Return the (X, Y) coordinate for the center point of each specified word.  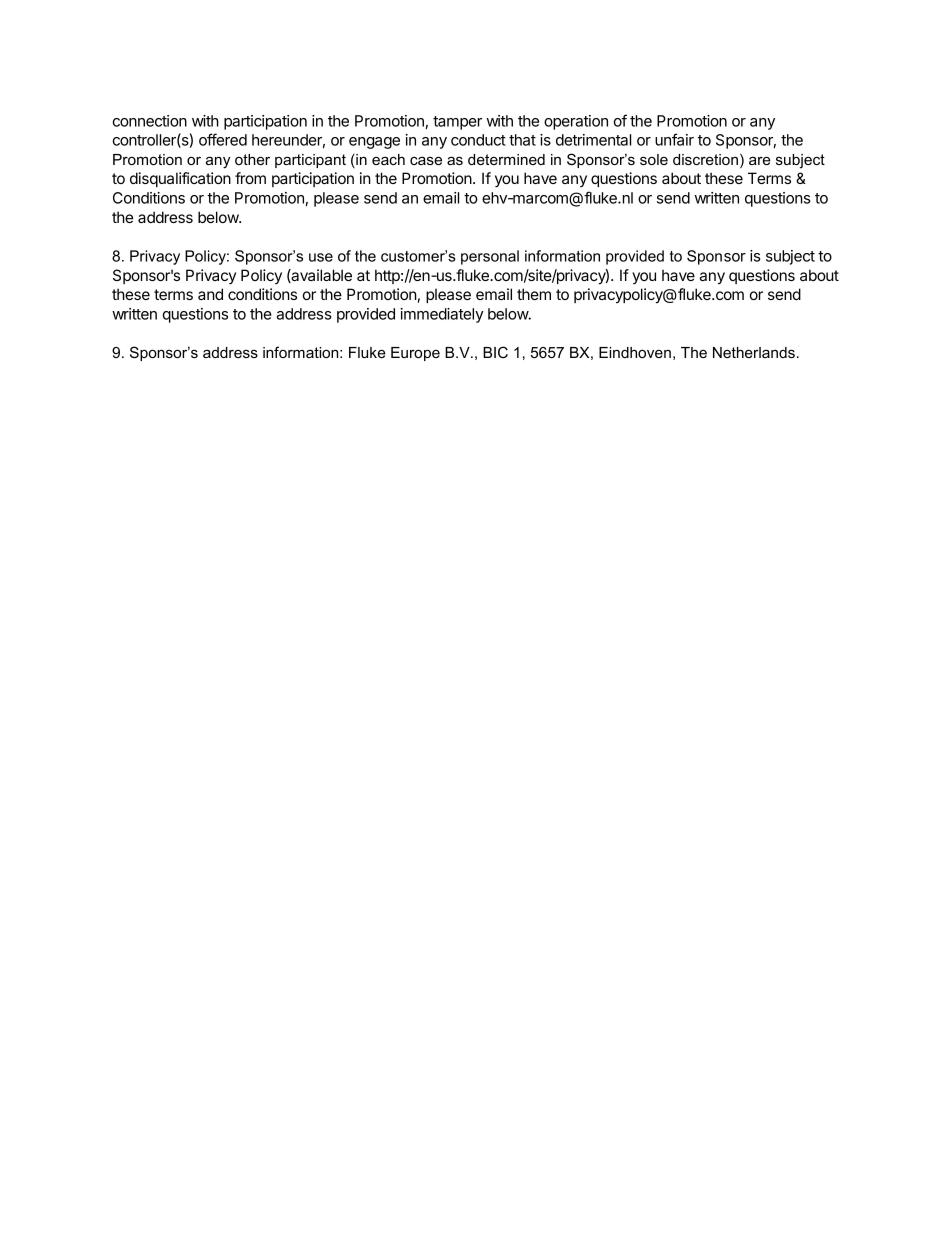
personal (490, 257)
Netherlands (754, 352)
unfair (674, 139)
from (250, 178)
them (534, 294)
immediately (442, 315)
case (426, 160)
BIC (495, 352)
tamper (457, 123)
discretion (705, 159)
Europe (415, 354)
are (760, 160)
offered (223, 139)
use (321, 257)
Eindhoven (635, 352)
